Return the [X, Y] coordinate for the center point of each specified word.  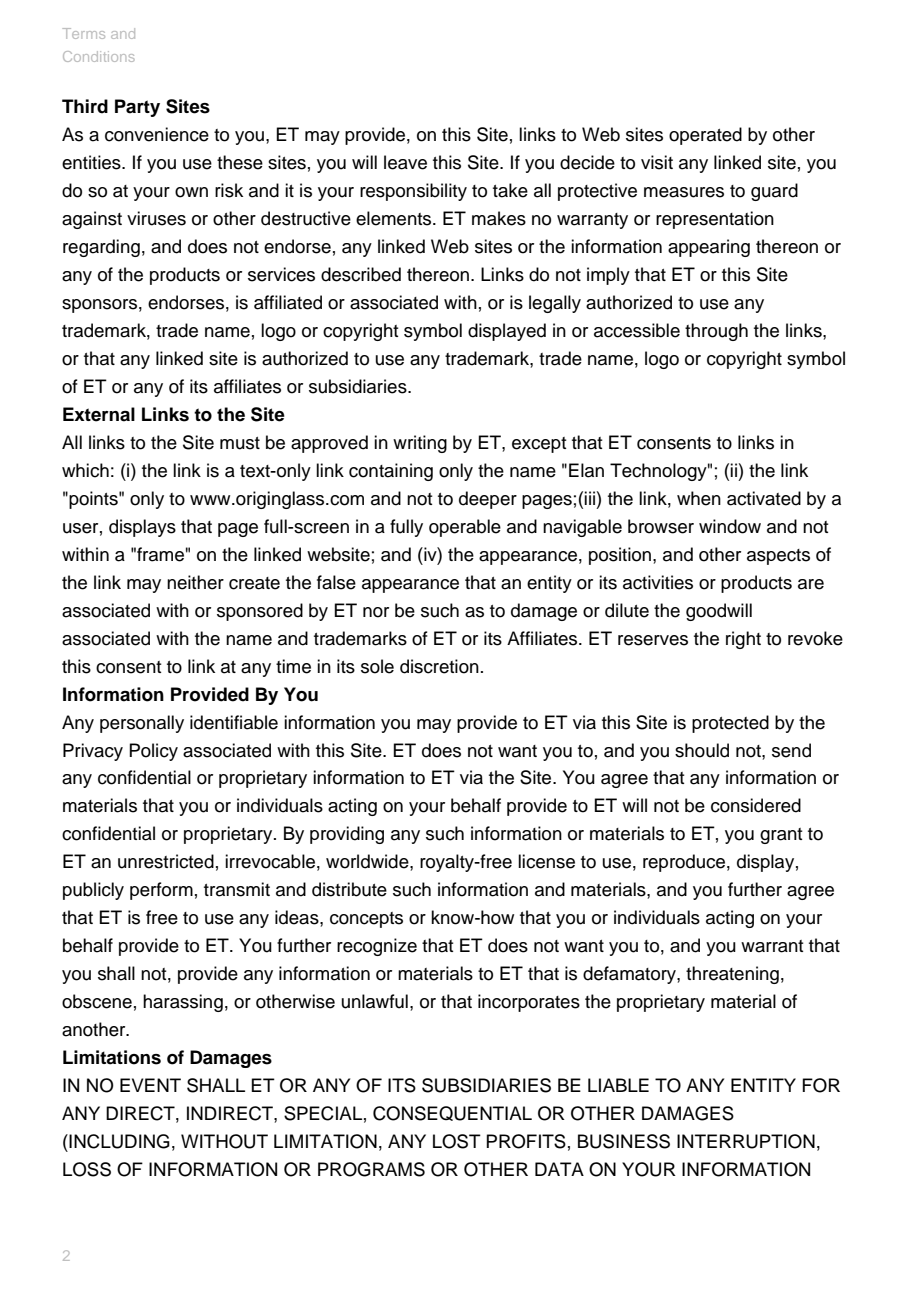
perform [161, 891]
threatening [732, 975]
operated [705, 136]
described [361, 274]
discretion [439, 666]
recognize [377, 947]
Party [137, 108]
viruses [156, 218]
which [85, 470]
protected [730, 724]
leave [405, 162]
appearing [709, 248]
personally [142, 724]
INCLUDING [119, 1141]
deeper [488, 500]
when [699, 498]
